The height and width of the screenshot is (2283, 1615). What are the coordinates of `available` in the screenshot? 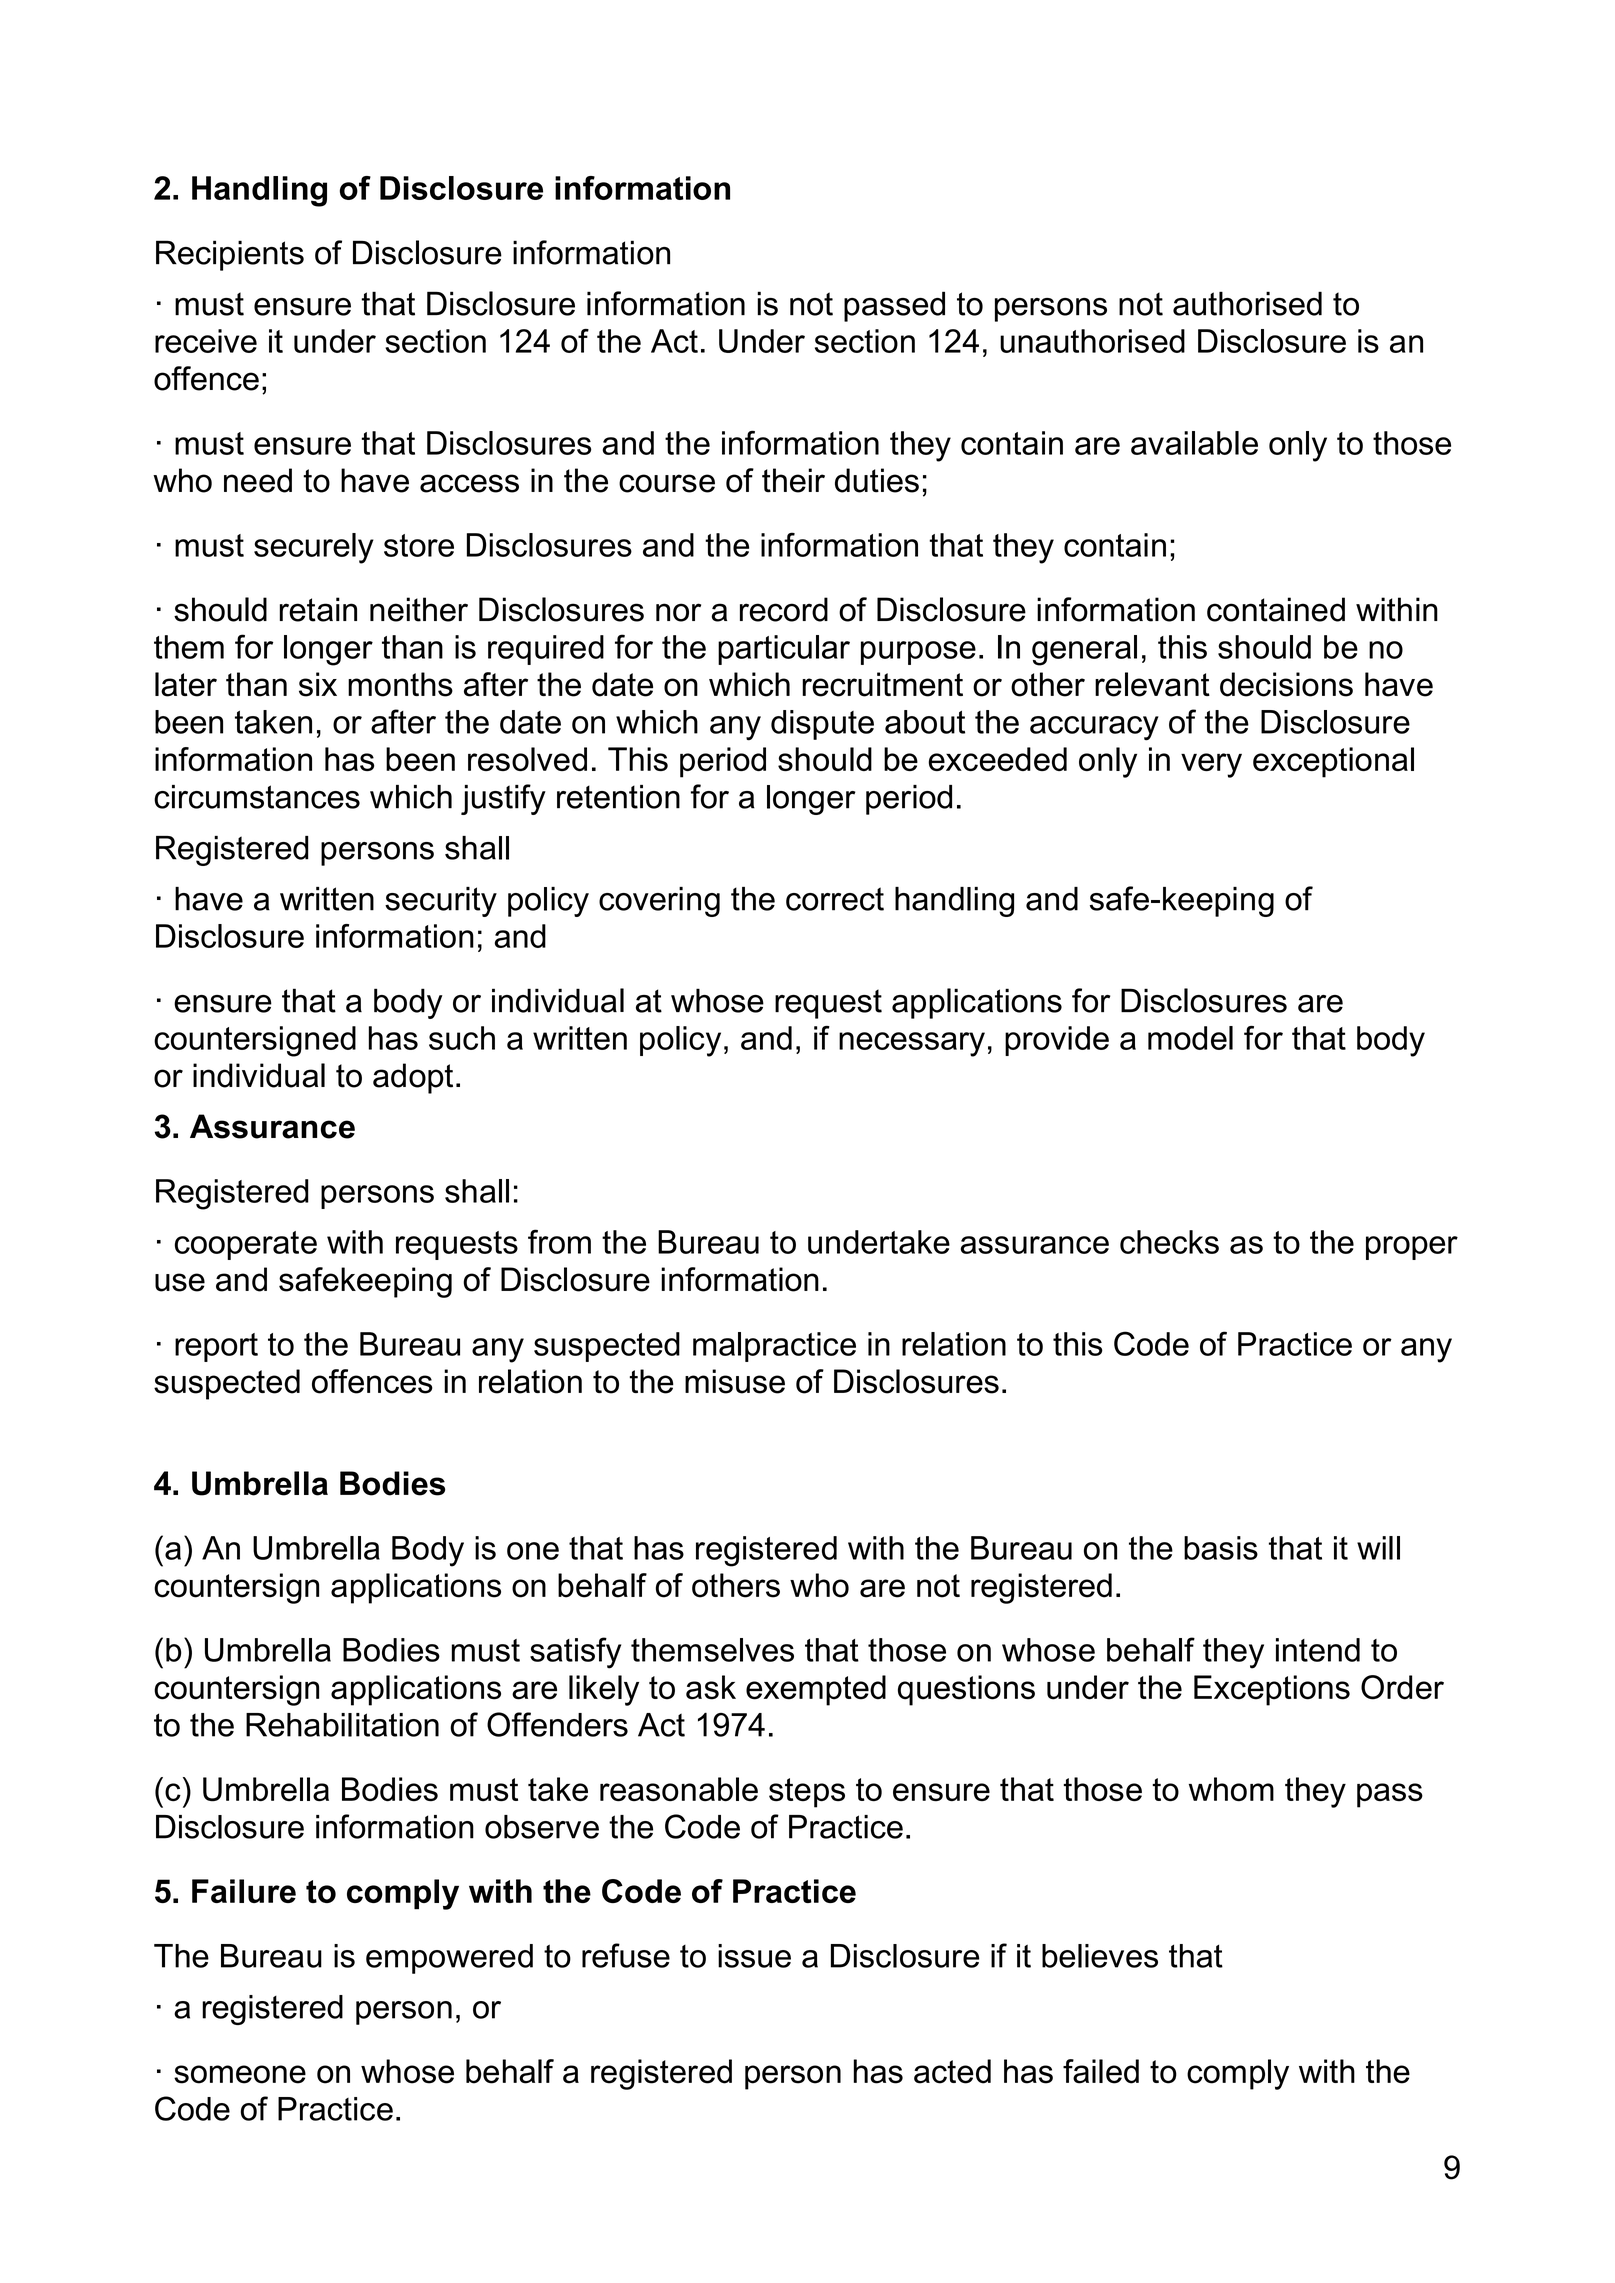 It's located at (1194, 443).
